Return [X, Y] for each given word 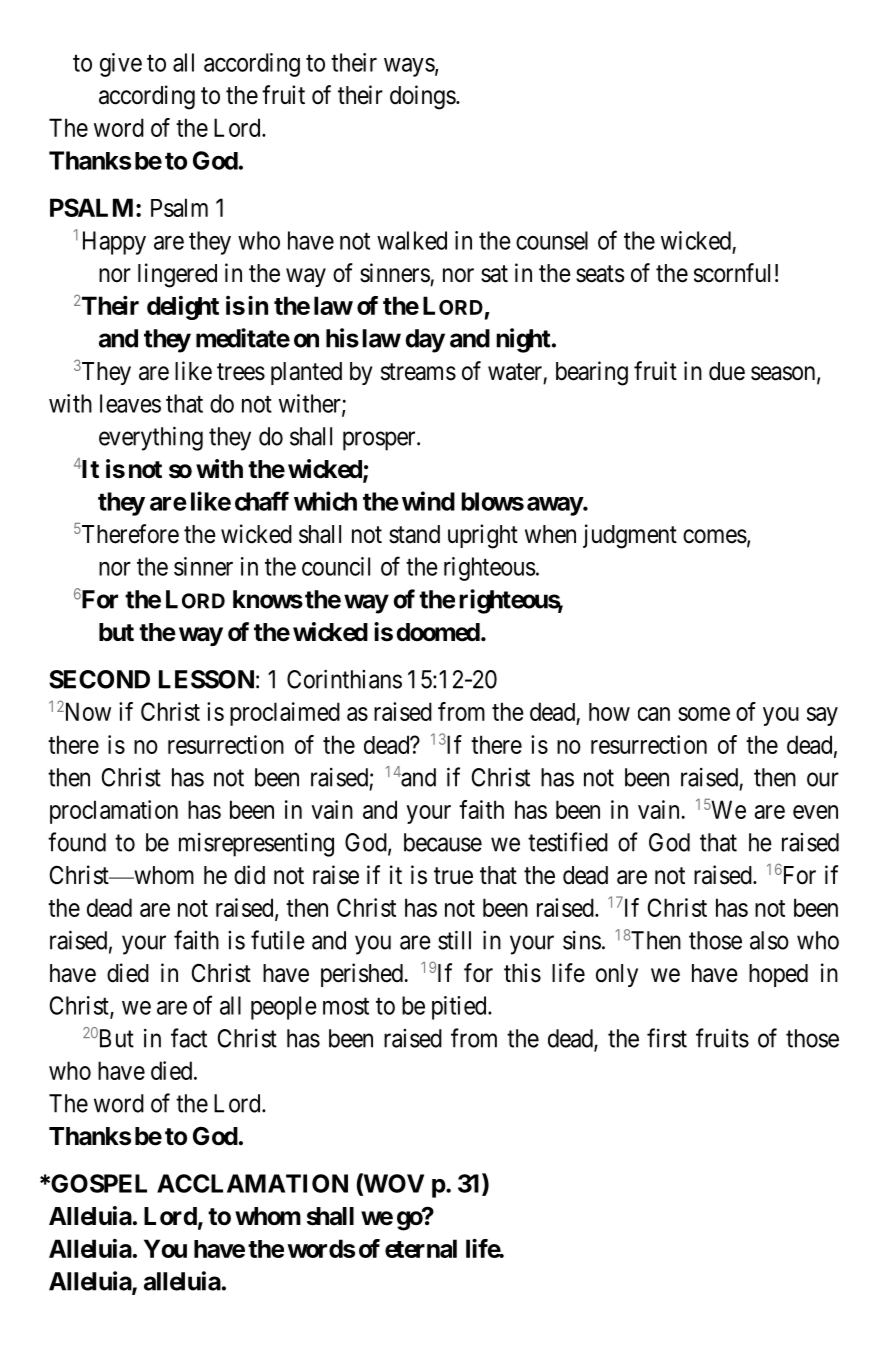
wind [428, 501]
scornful [732, 273]
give [121, 65]
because [443, 842]
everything [151, 438]
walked [412, 240]
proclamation [114, 812]
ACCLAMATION [252, 1183]
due [727, 371]
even [815, 812]
